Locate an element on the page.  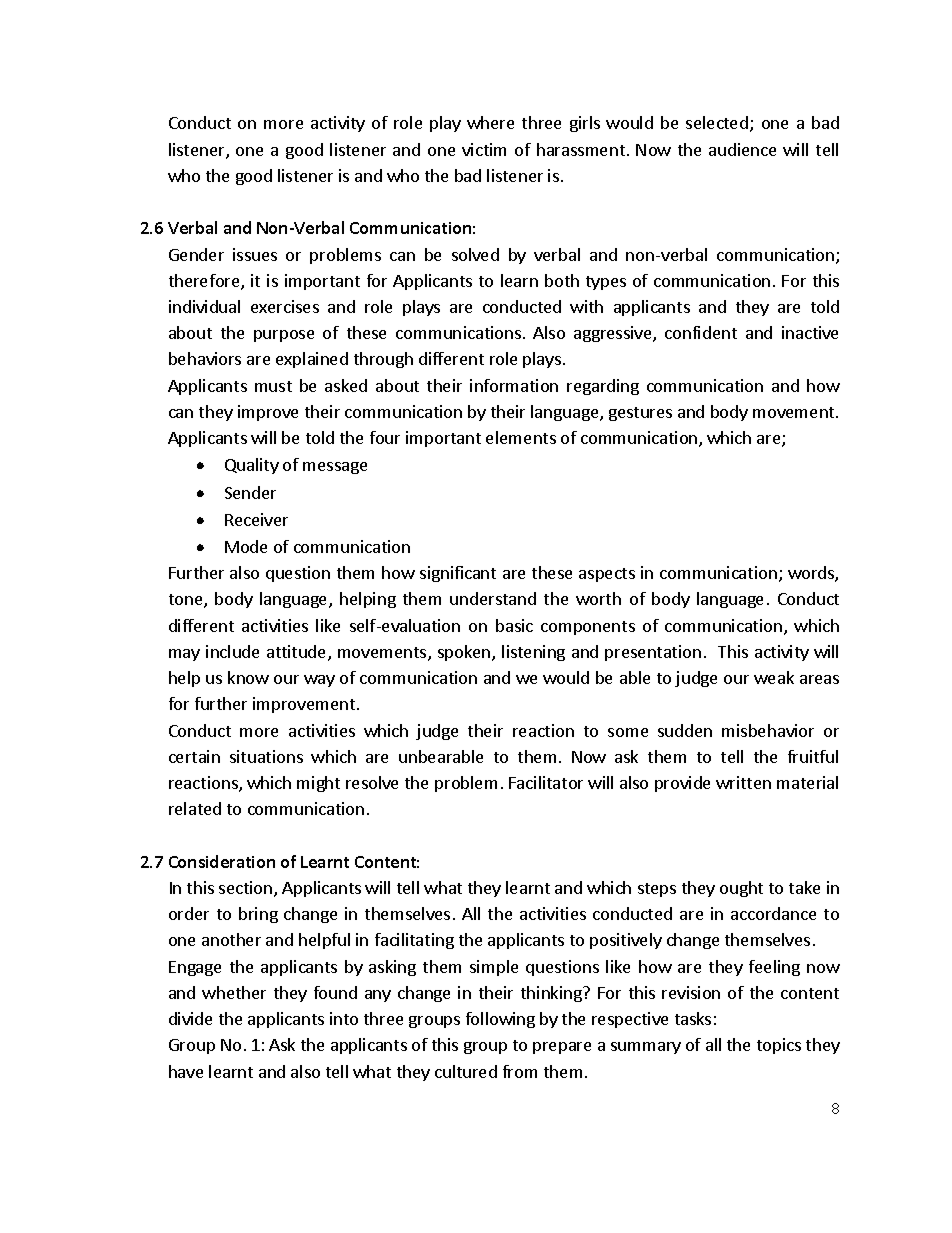
following is located at coordinates (500, 1020).
